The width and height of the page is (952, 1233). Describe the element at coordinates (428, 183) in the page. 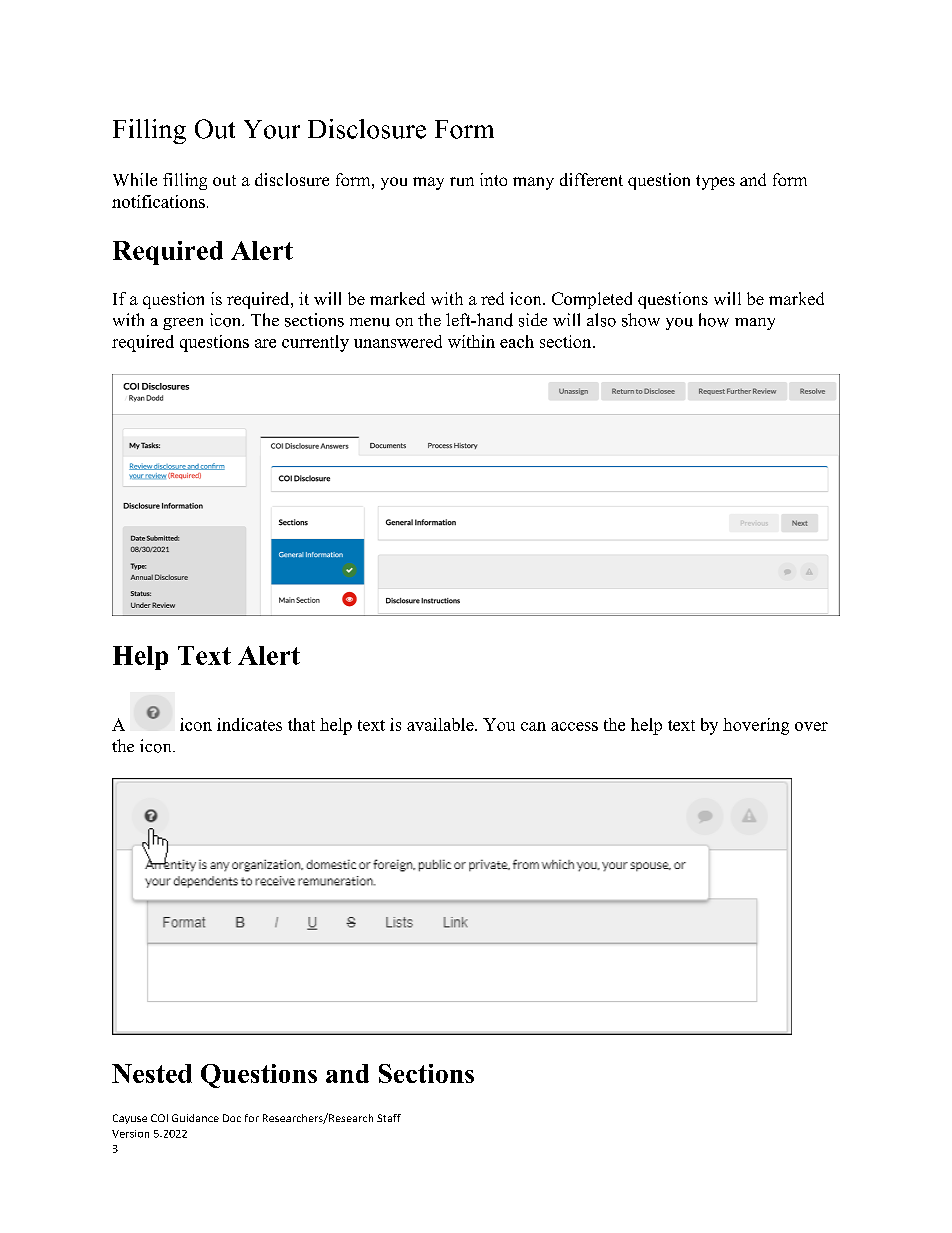

I see `may` at that location.
